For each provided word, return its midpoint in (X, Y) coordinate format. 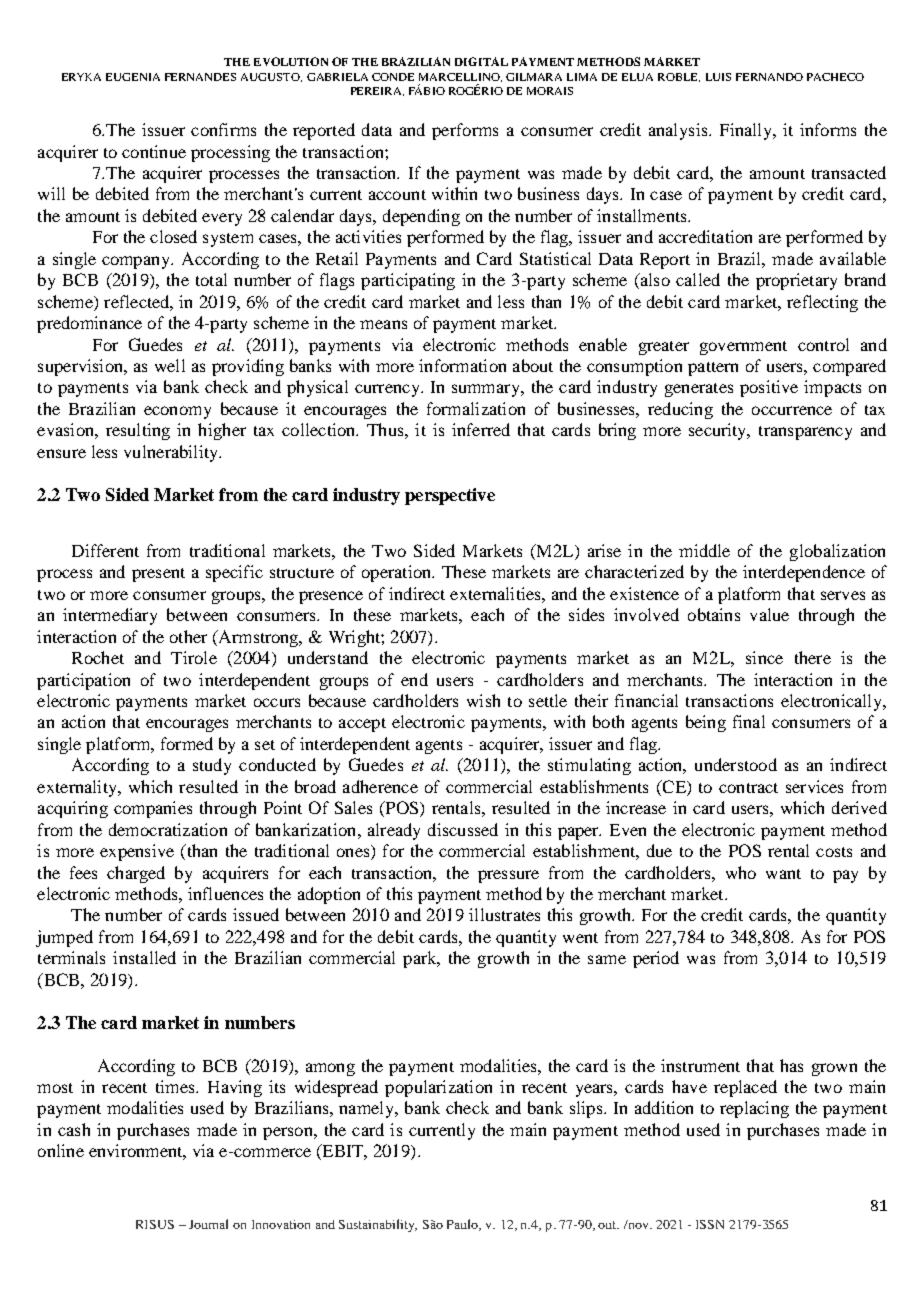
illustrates (504, 914)
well (170, 365)
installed (144, 957)
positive (769, 388)
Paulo (464, 1225)
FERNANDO (769, 77)
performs (465, 131)
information (462, 365)
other (188, 636)
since (764, 657)
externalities (496, 593)
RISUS (155, 1224)
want (783, 874)
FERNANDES (200, 77)
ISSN (710, 1224)
